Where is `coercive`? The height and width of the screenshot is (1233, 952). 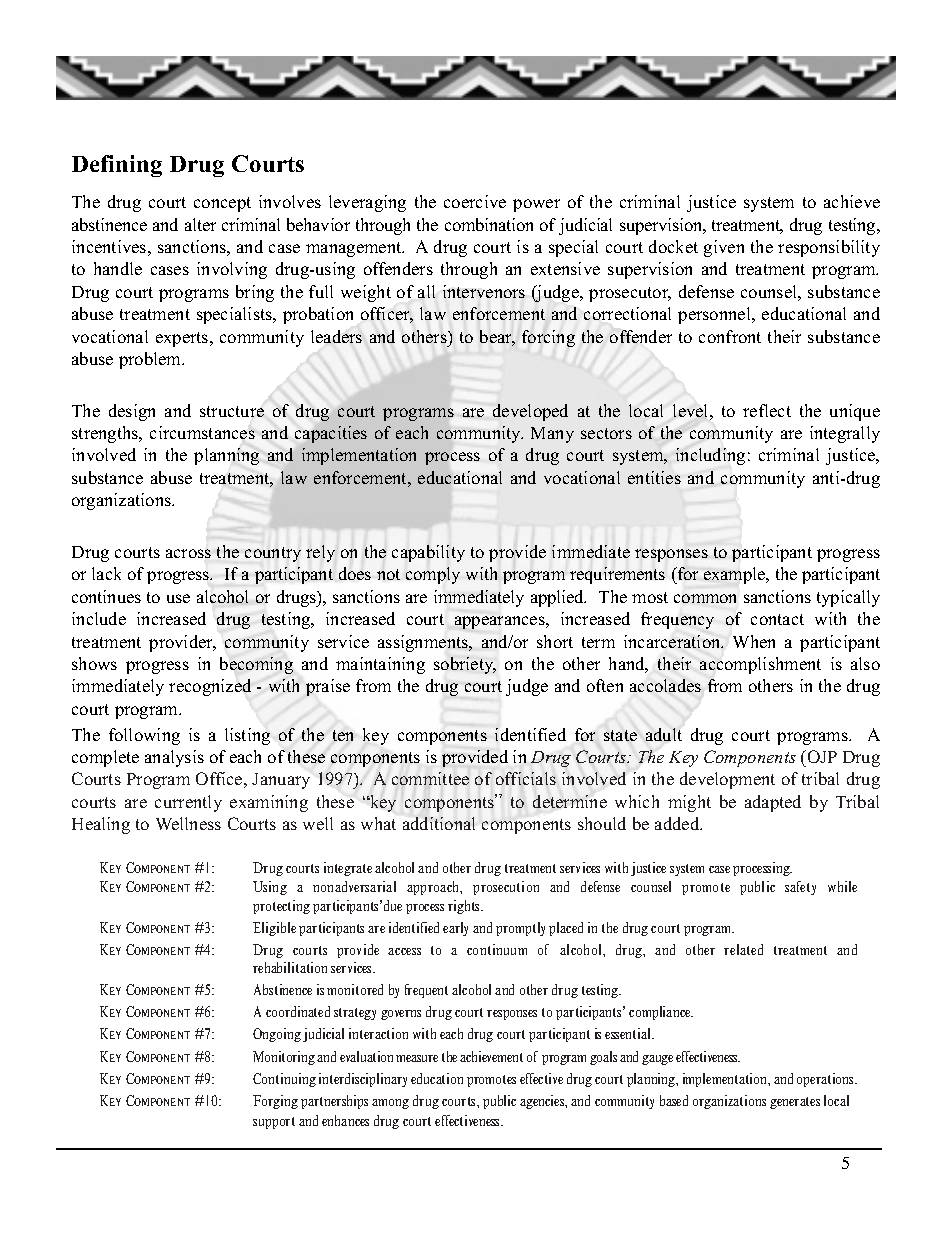
coercive is located at coordinates (475, 201).
